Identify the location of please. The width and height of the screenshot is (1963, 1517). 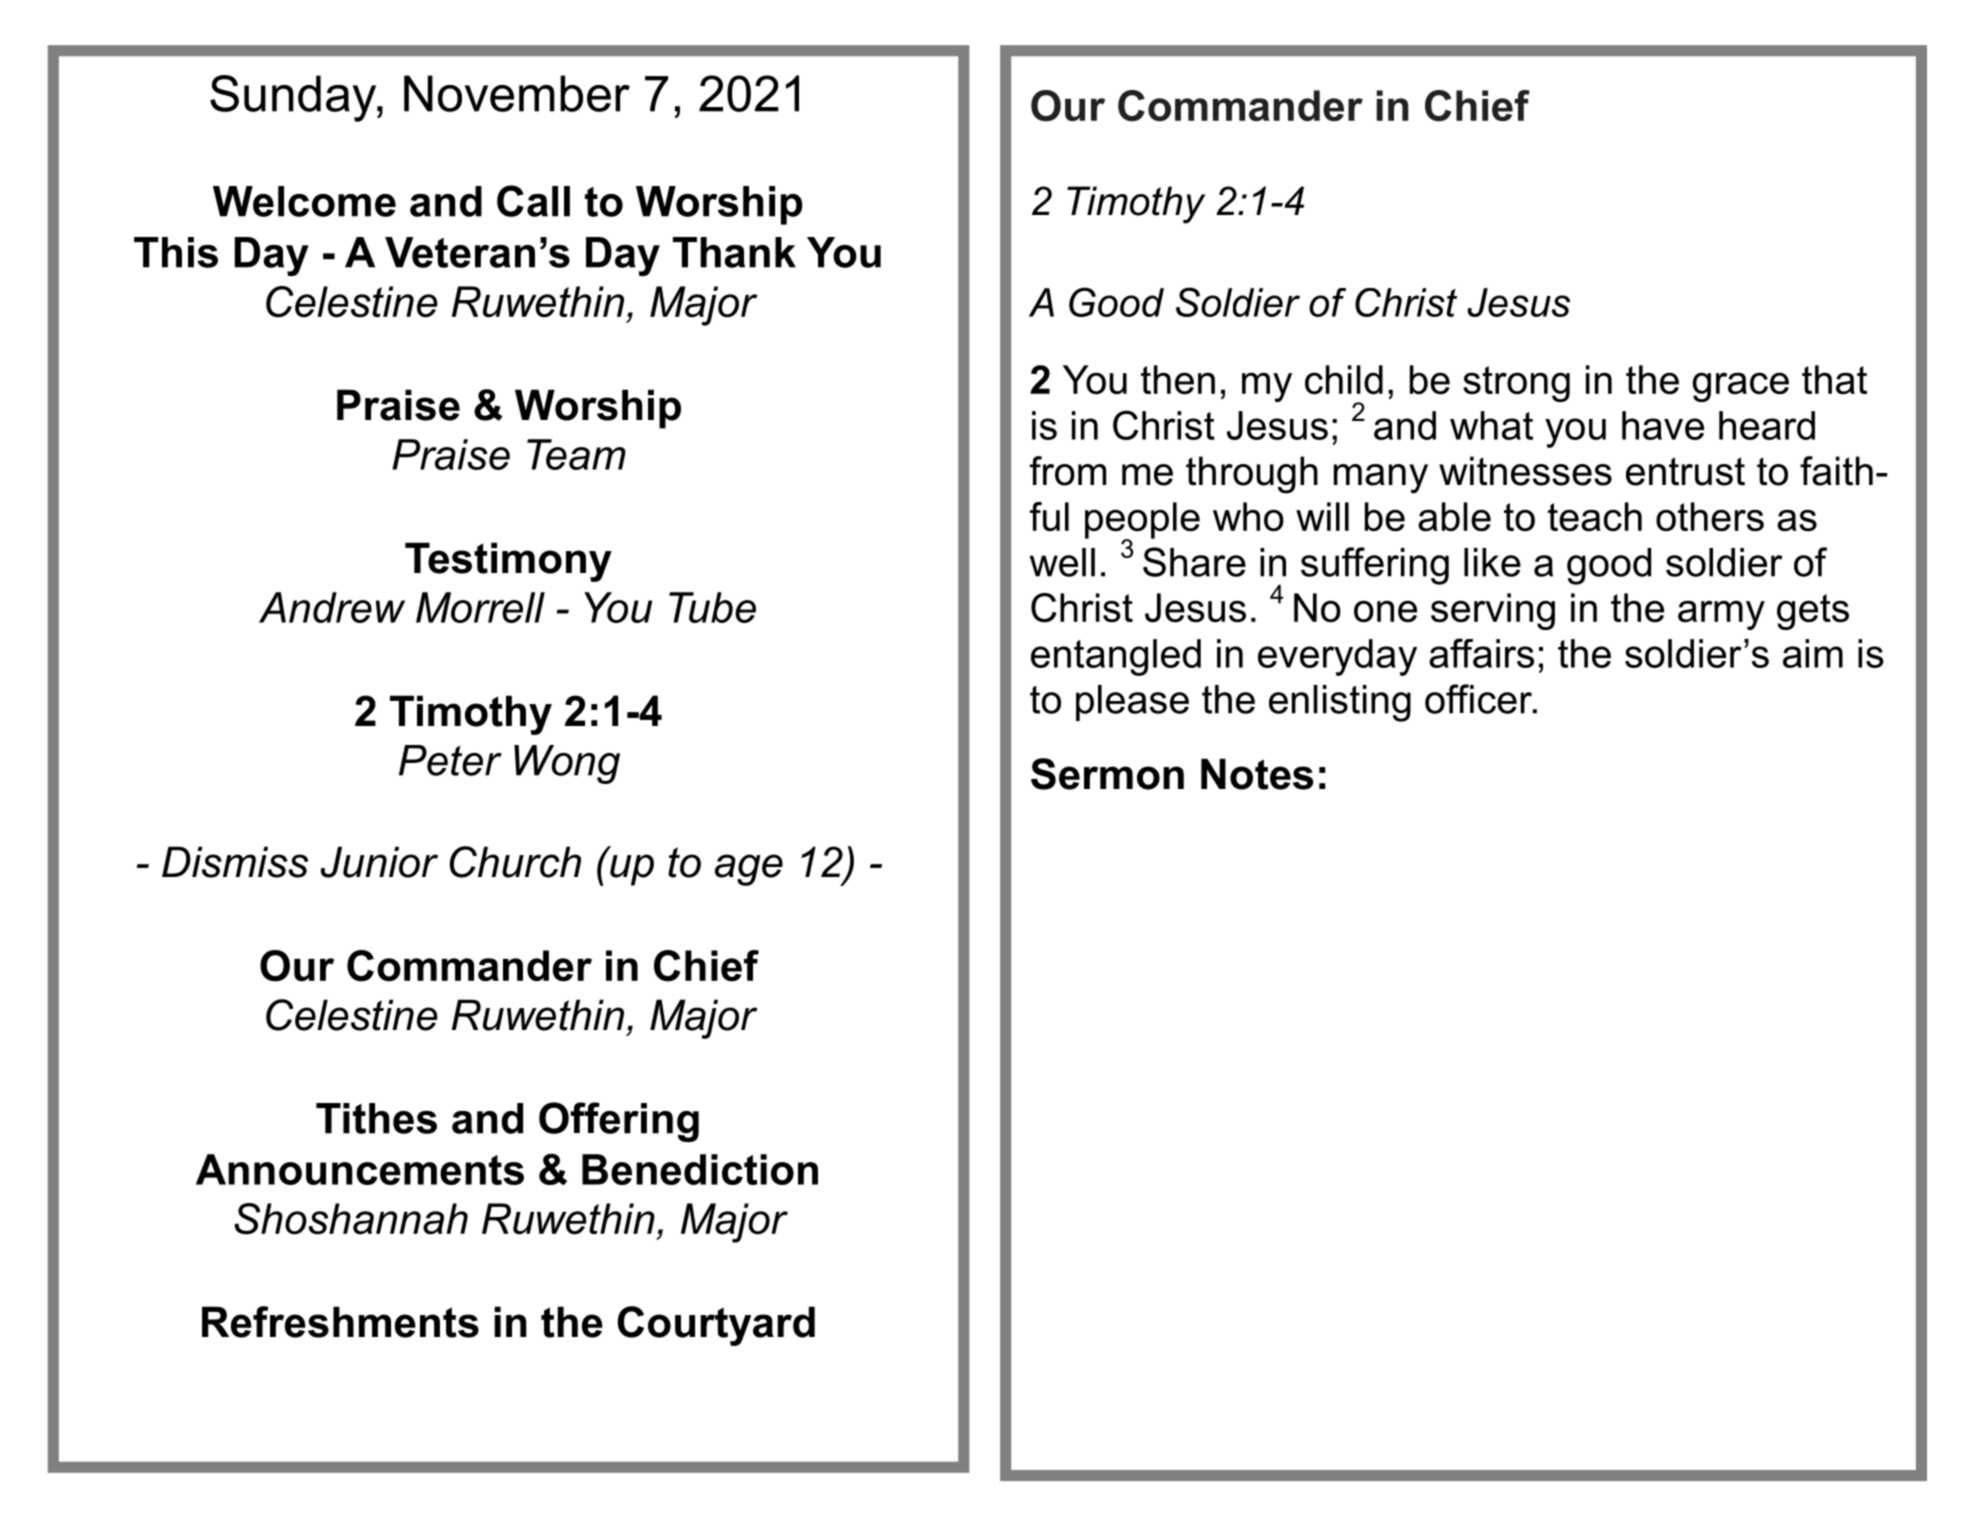
(1132, 703).
